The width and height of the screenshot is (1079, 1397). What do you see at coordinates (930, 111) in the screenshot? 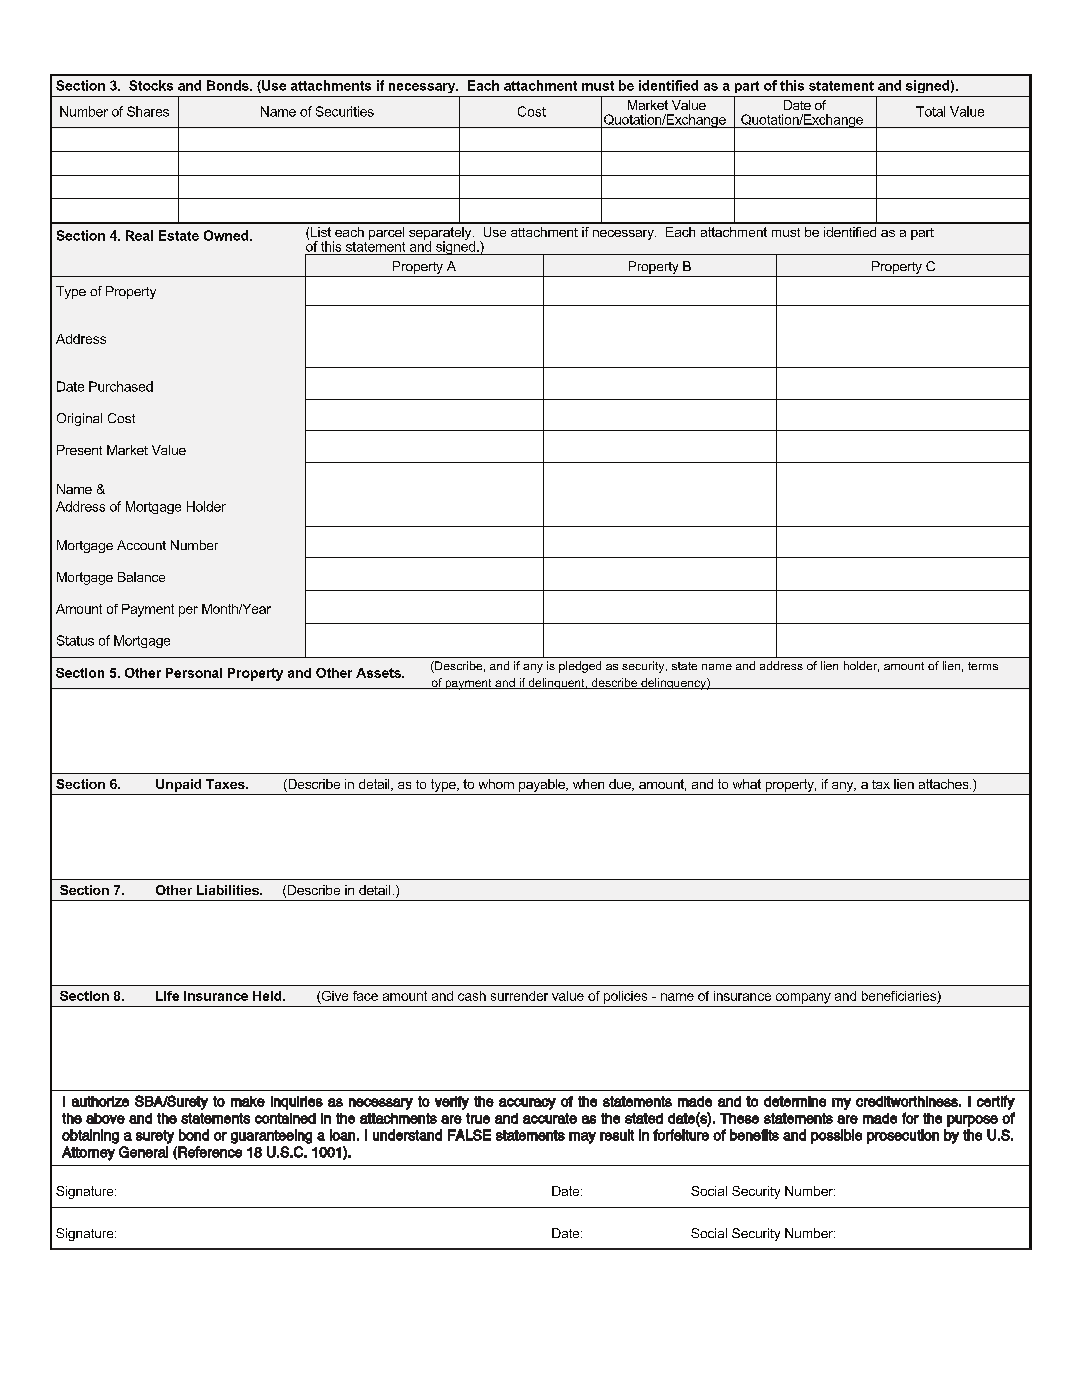
I see `Total` at bounding box center [930, 111].
